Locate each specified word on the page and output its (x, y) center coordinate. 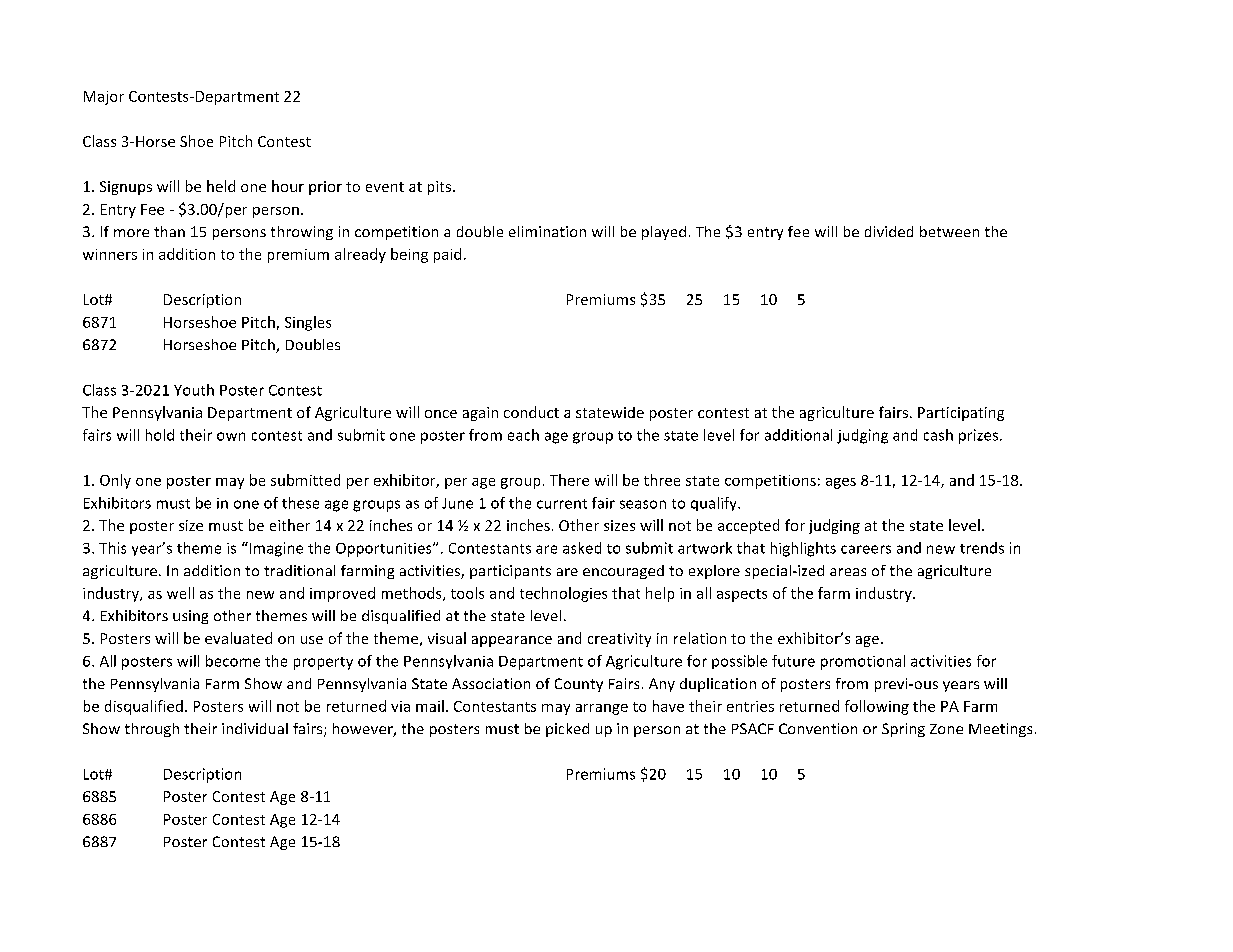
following (877, 707)
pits (441, 188)
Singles (308, 323)
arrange (602, 709)
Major (104, 98)
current (562, 504)
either (290, 525)
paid (447, 255)
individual (255, 728)
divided (889, 231)
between (949, 231)
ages (841, 483)
